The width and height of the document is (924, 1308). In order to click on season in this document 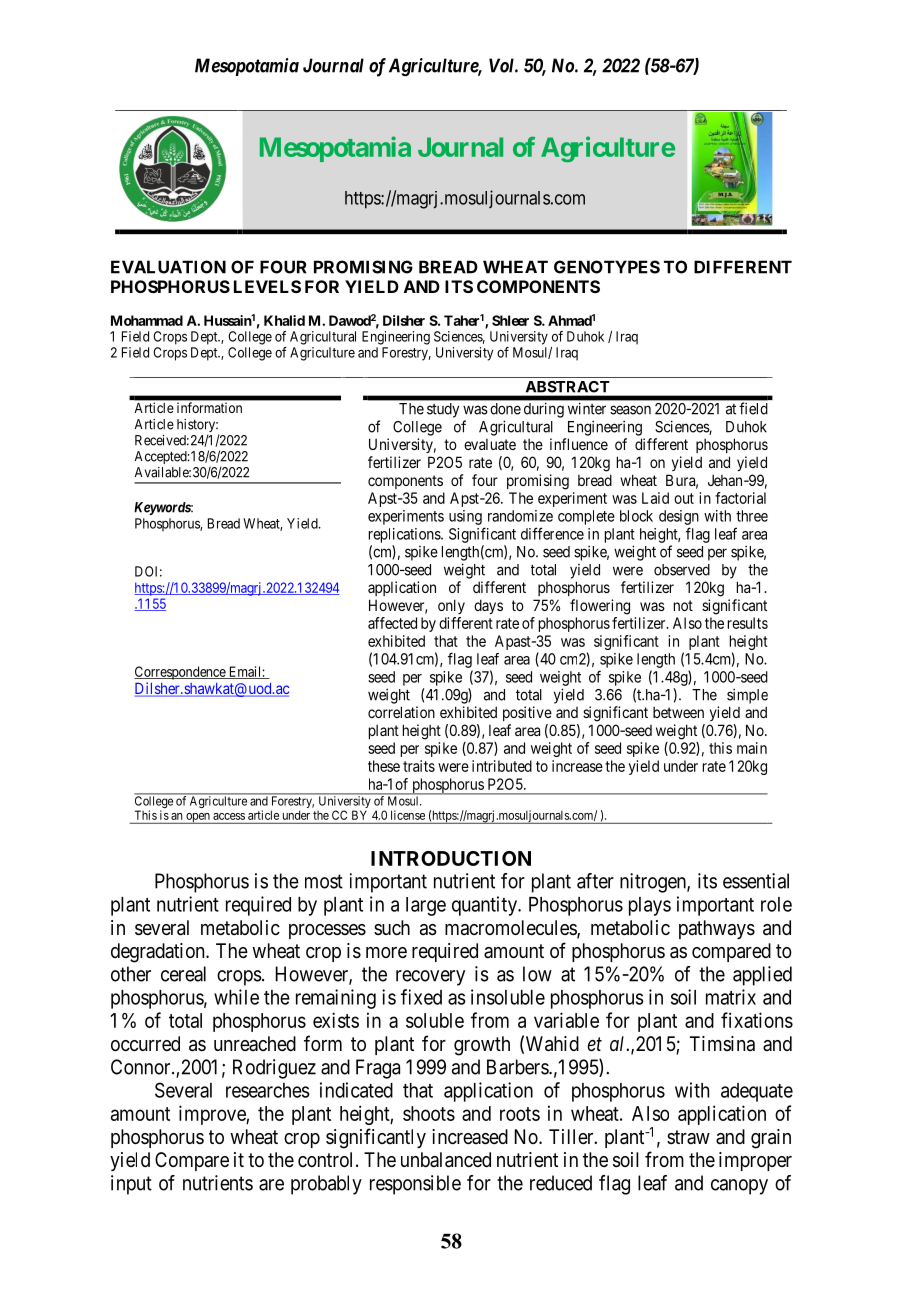, I will do `click(630, 410)`.
